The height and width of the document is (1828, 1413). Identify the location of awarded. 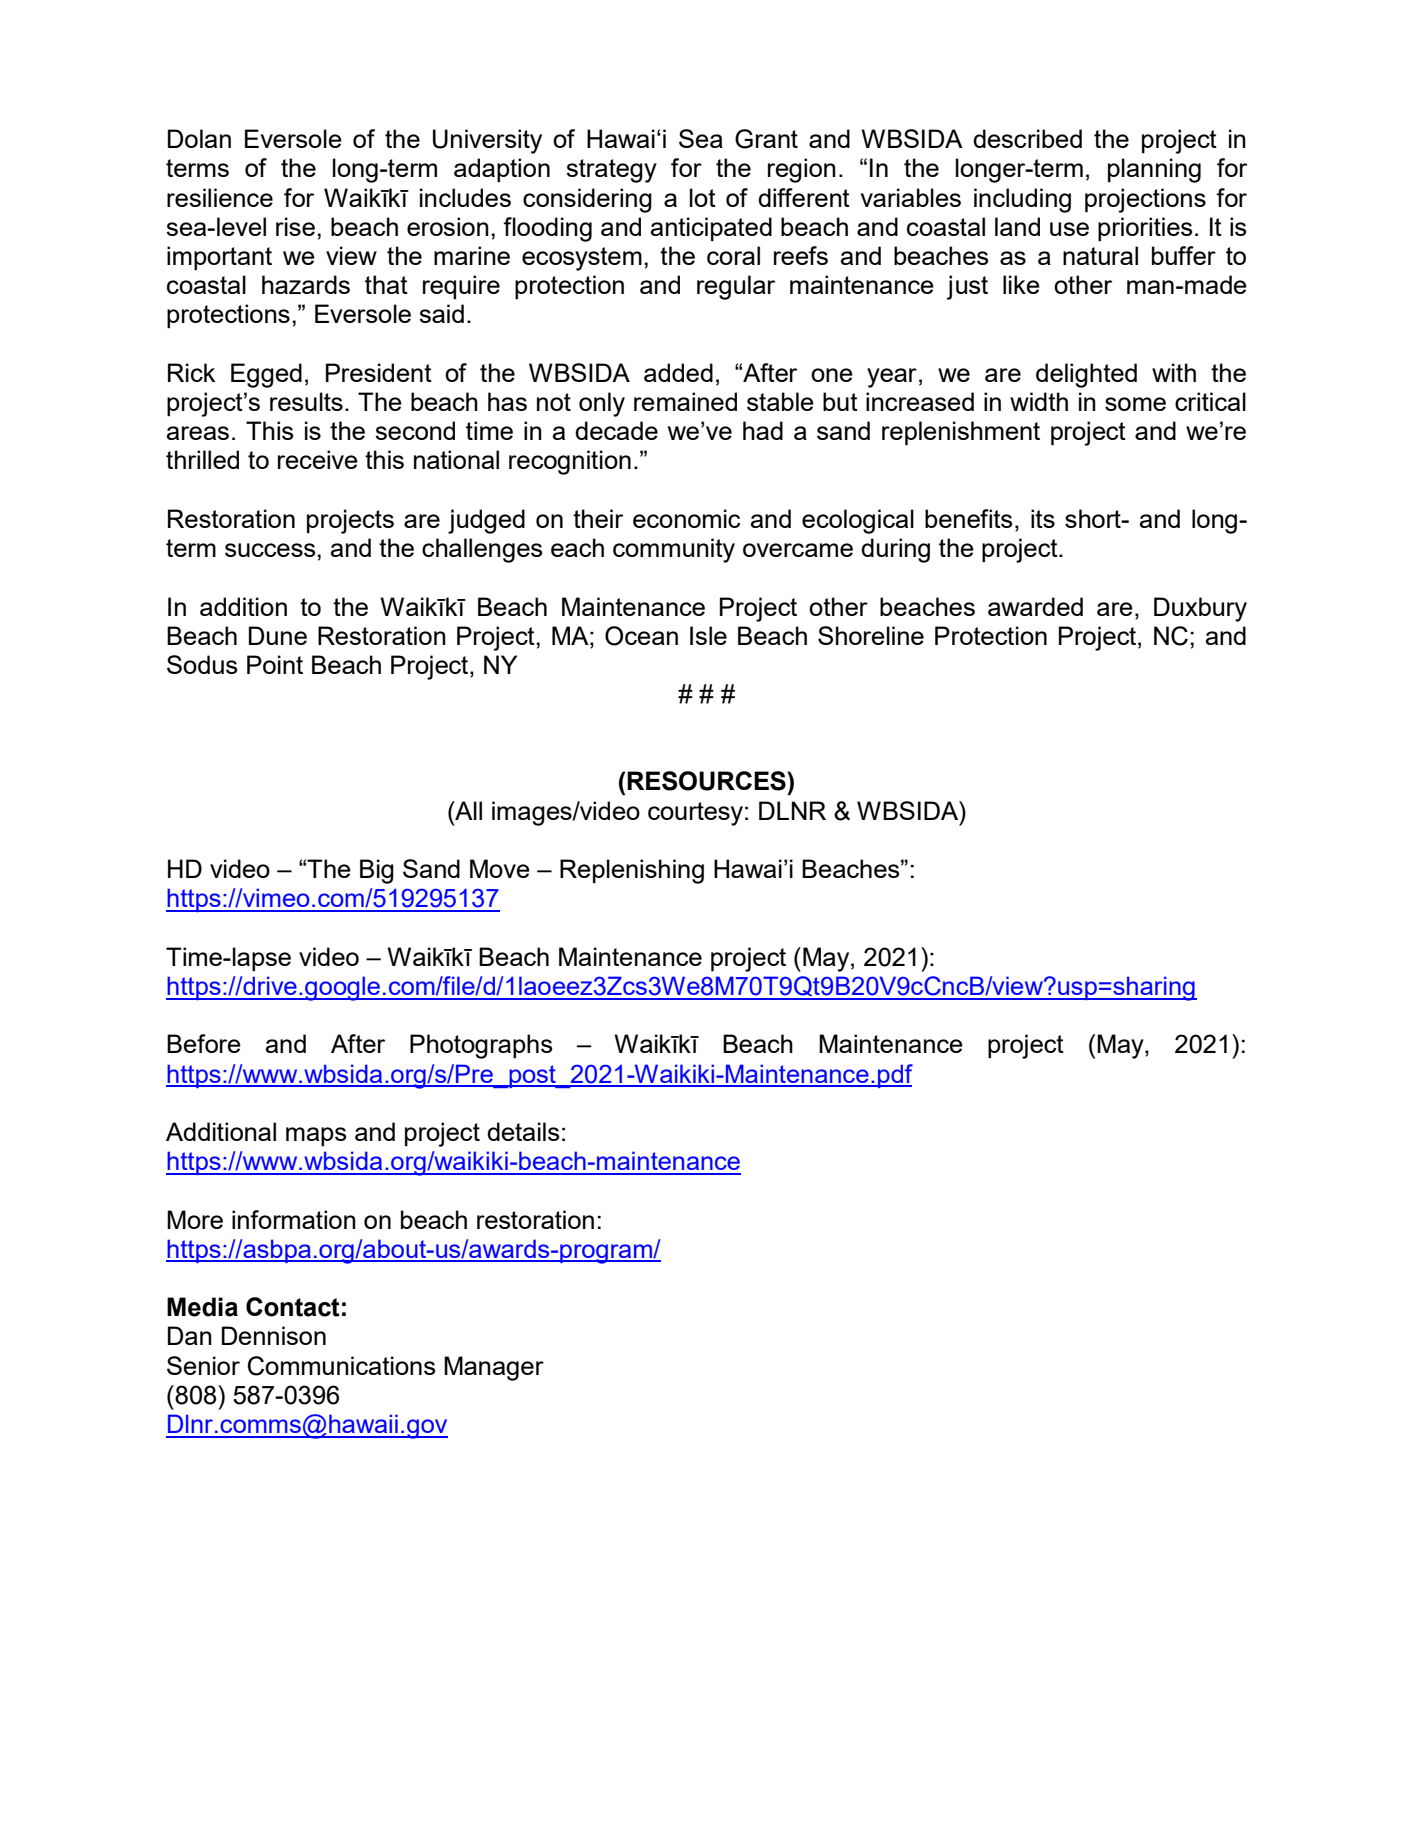
(1035, 606).
